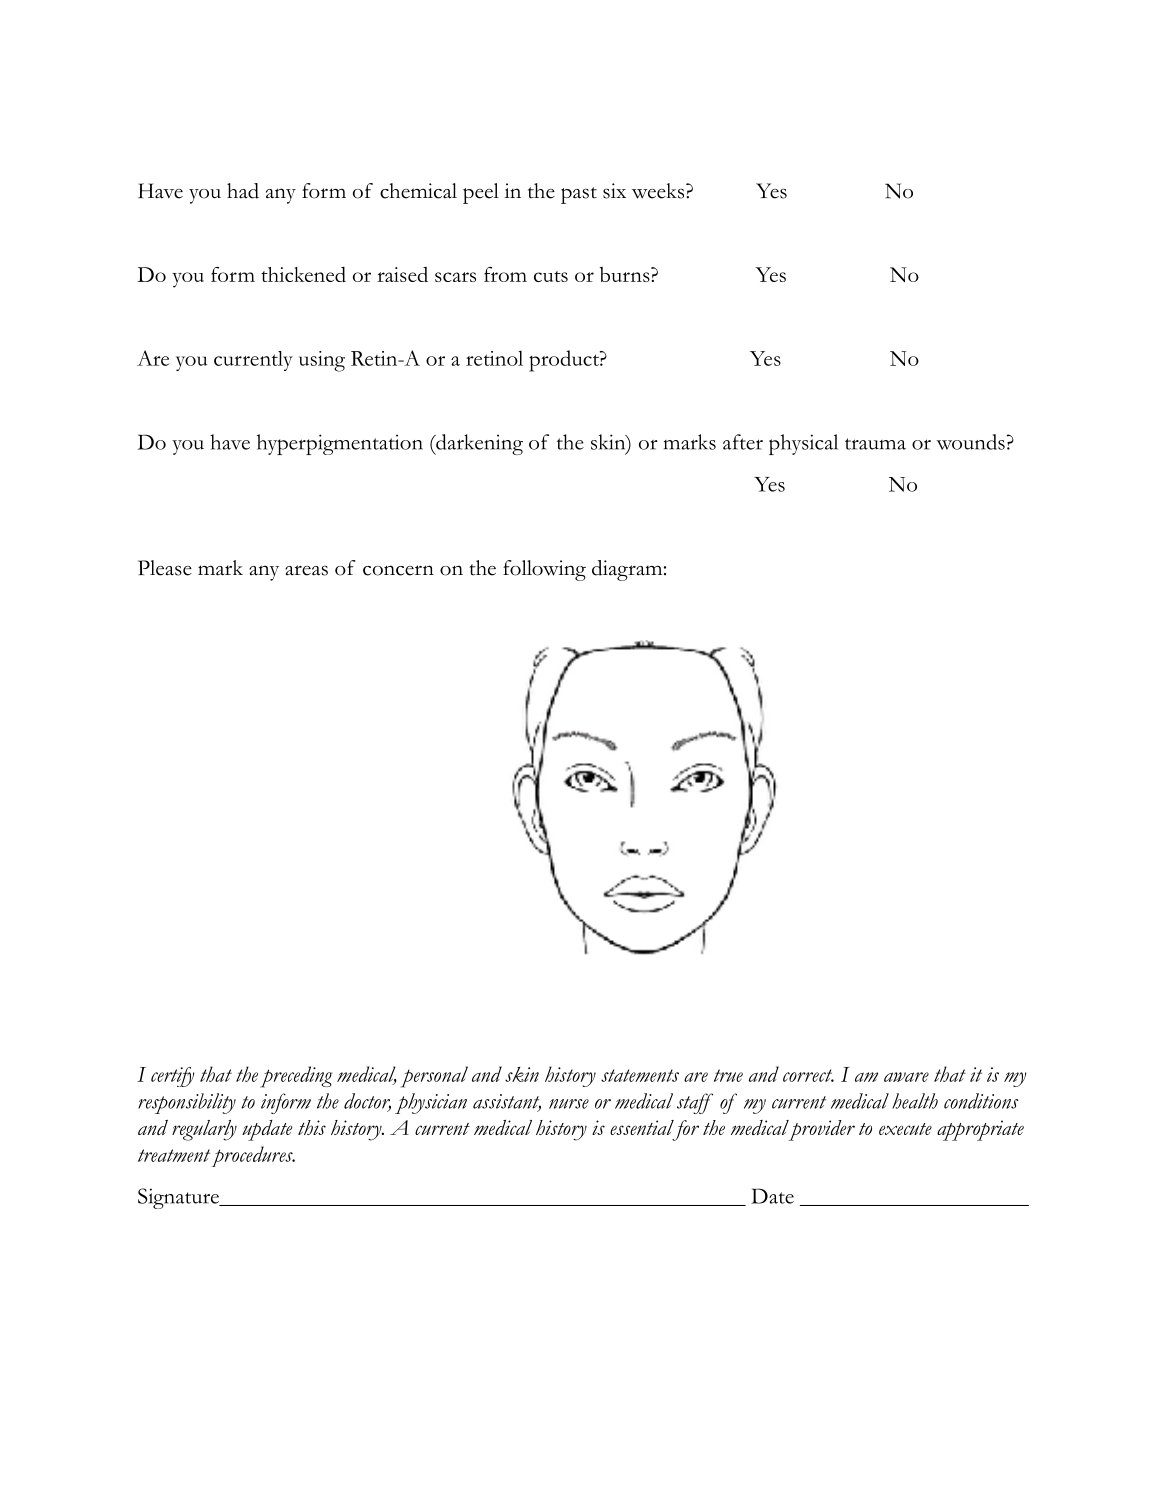 The height and width of the screenshot is (1508, 1166). I want to click on areas, so click(306, 570).
